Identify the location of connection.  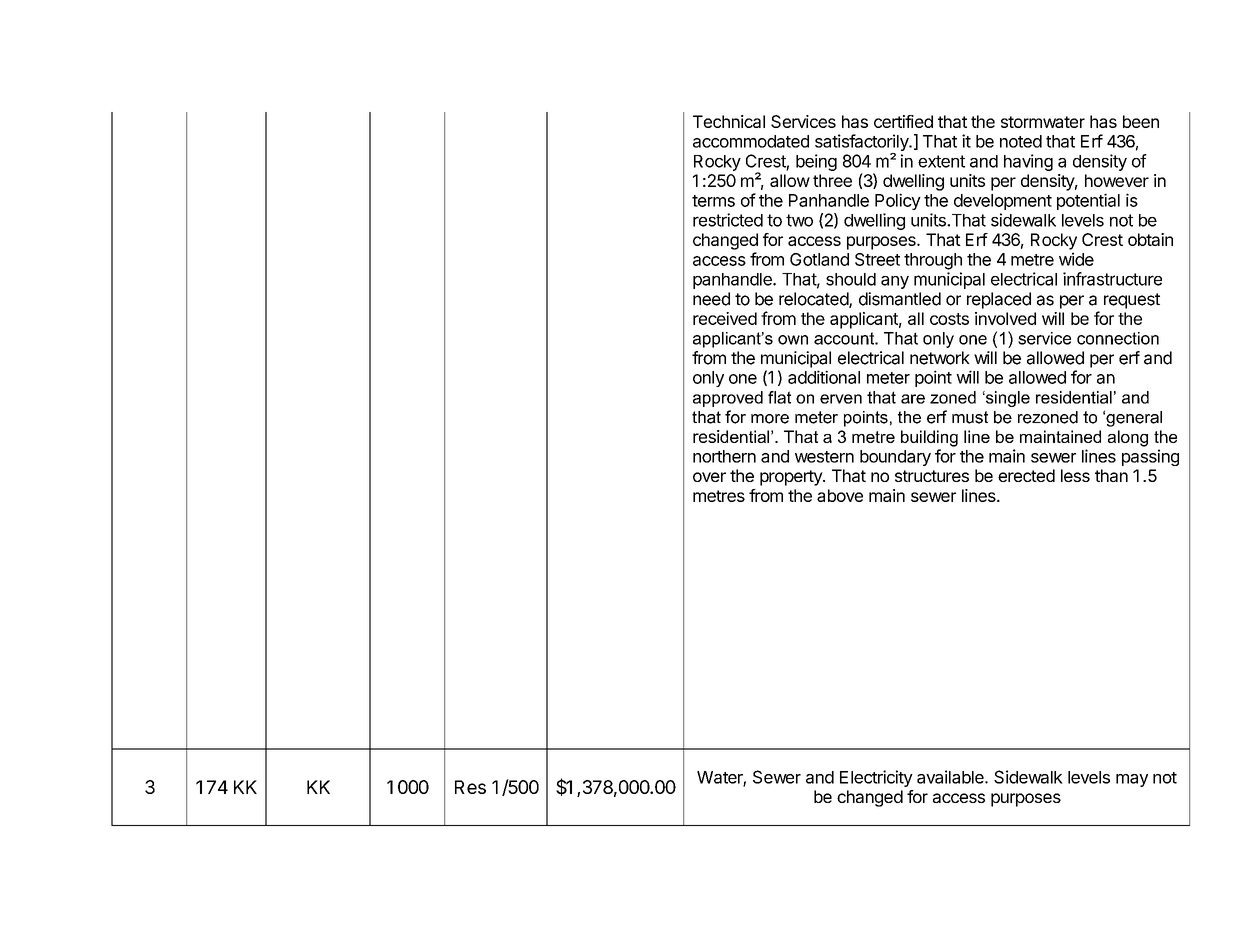
(1118, 338).
